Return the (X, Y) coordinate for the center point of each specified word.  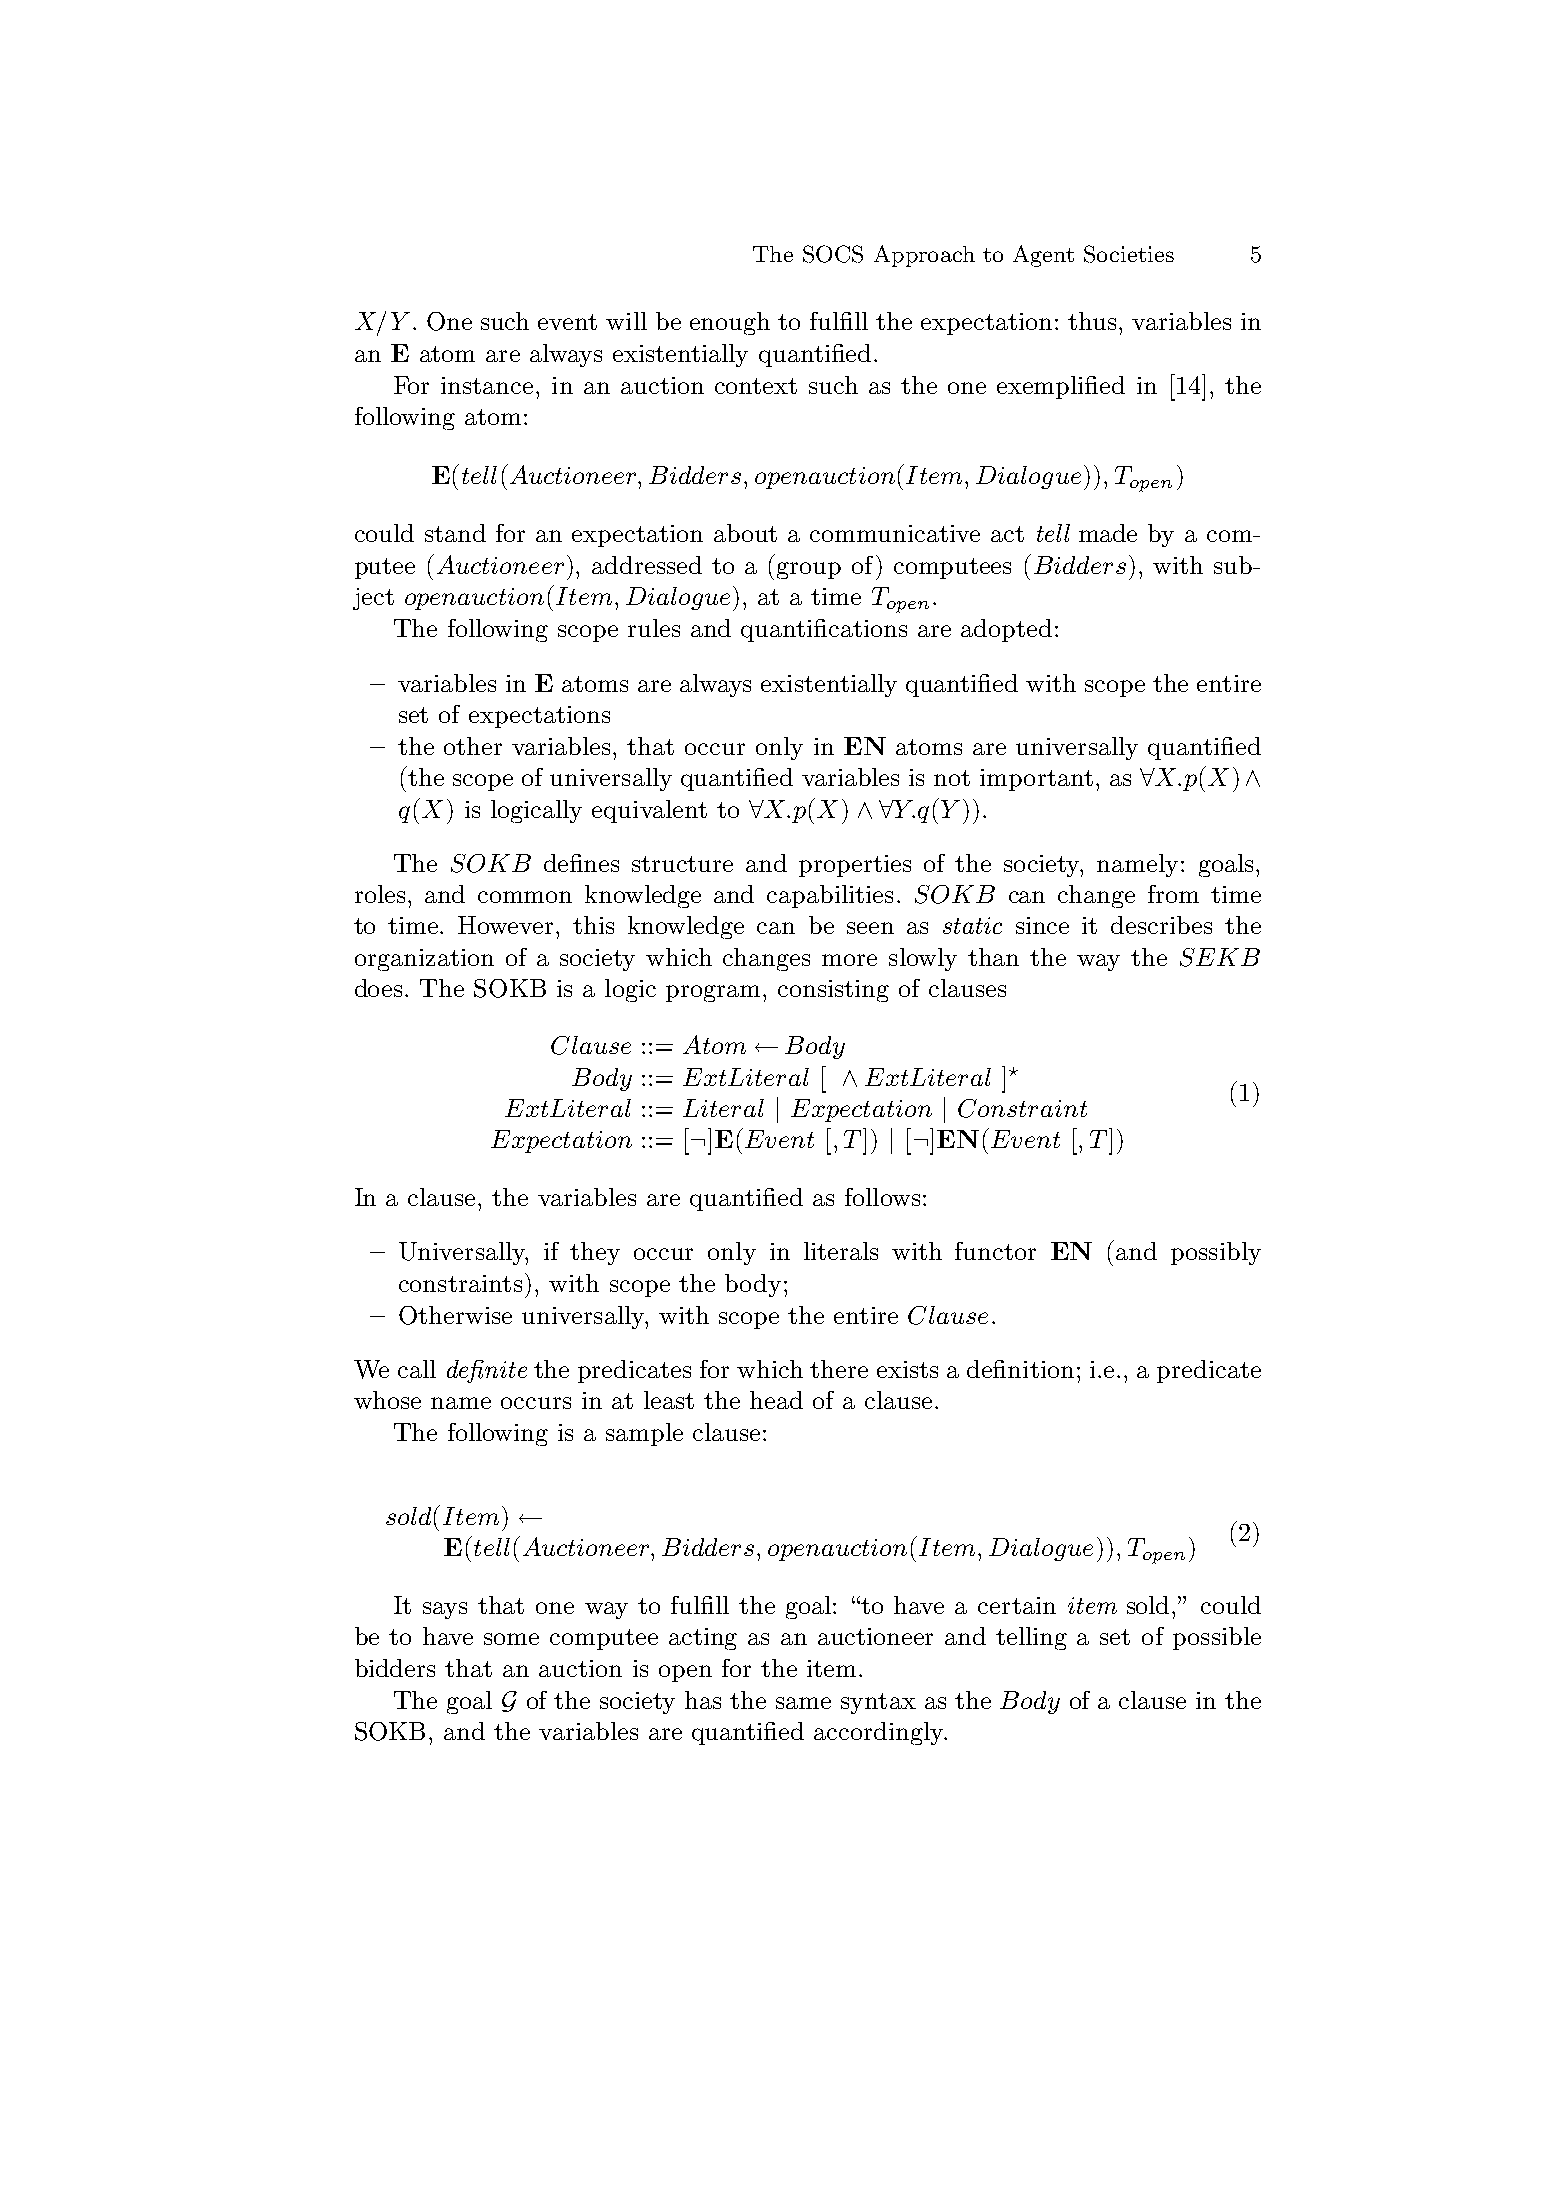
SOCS (833, 254)
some (511, 1639)
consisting (833, 991)
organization (424, 960)
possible (1217, 1638)
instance (487, 385)
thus (1092, 321)
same (803, 1703)
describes (1161, 925)
